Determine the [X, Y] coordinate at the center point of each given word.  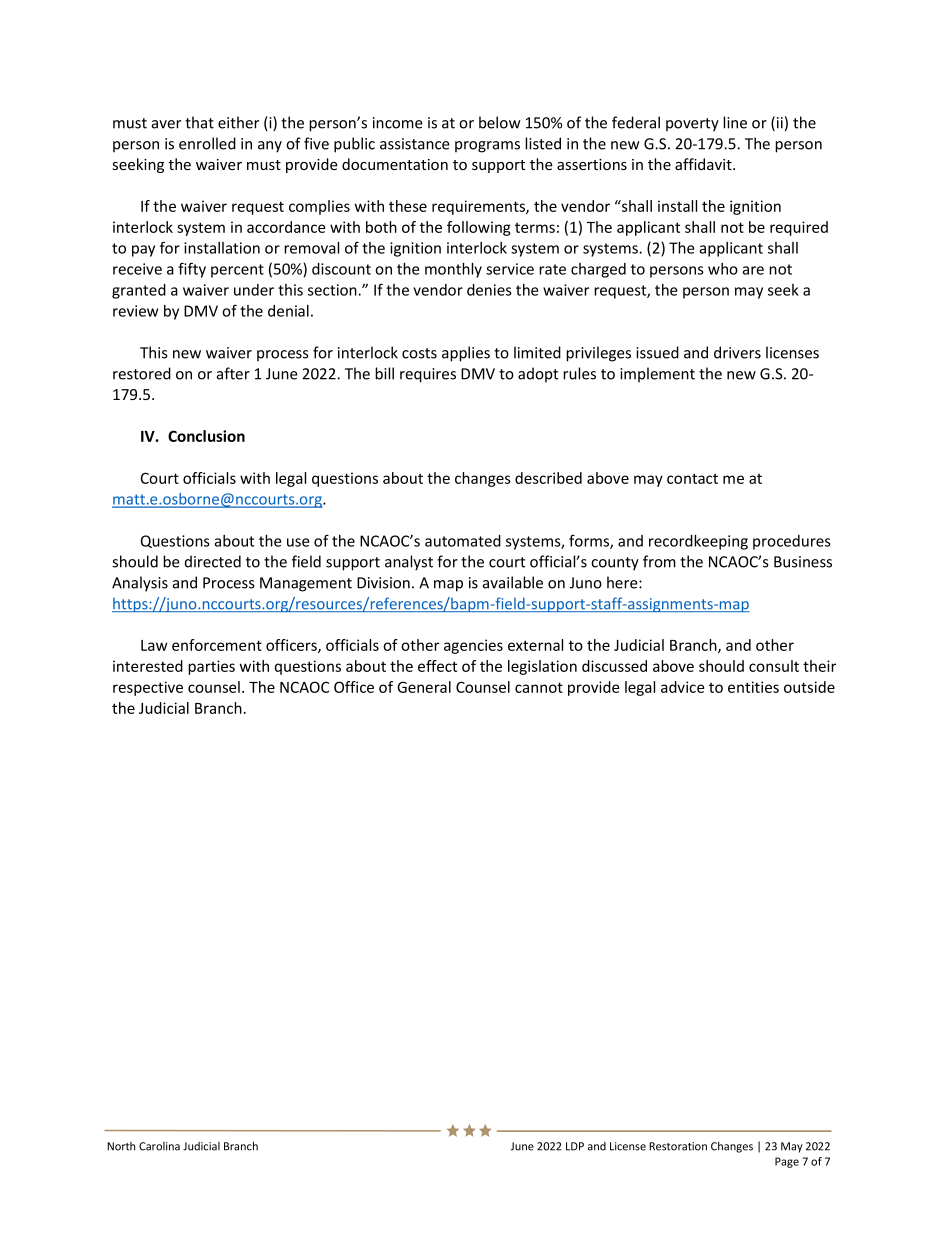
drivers [737, 352]
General [424, 687]
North [121, 1146]
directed [213, 561]
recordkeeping [698, 542]
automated [463, 541]
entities [753, 687]
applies [466, 354]
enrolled [207, 143]
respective [148, 688]
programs [487, 147]
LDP [575, 1146]
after [233, 373]
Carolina [159, 1146]
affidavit [704, 164]
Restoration [678, 1146]
